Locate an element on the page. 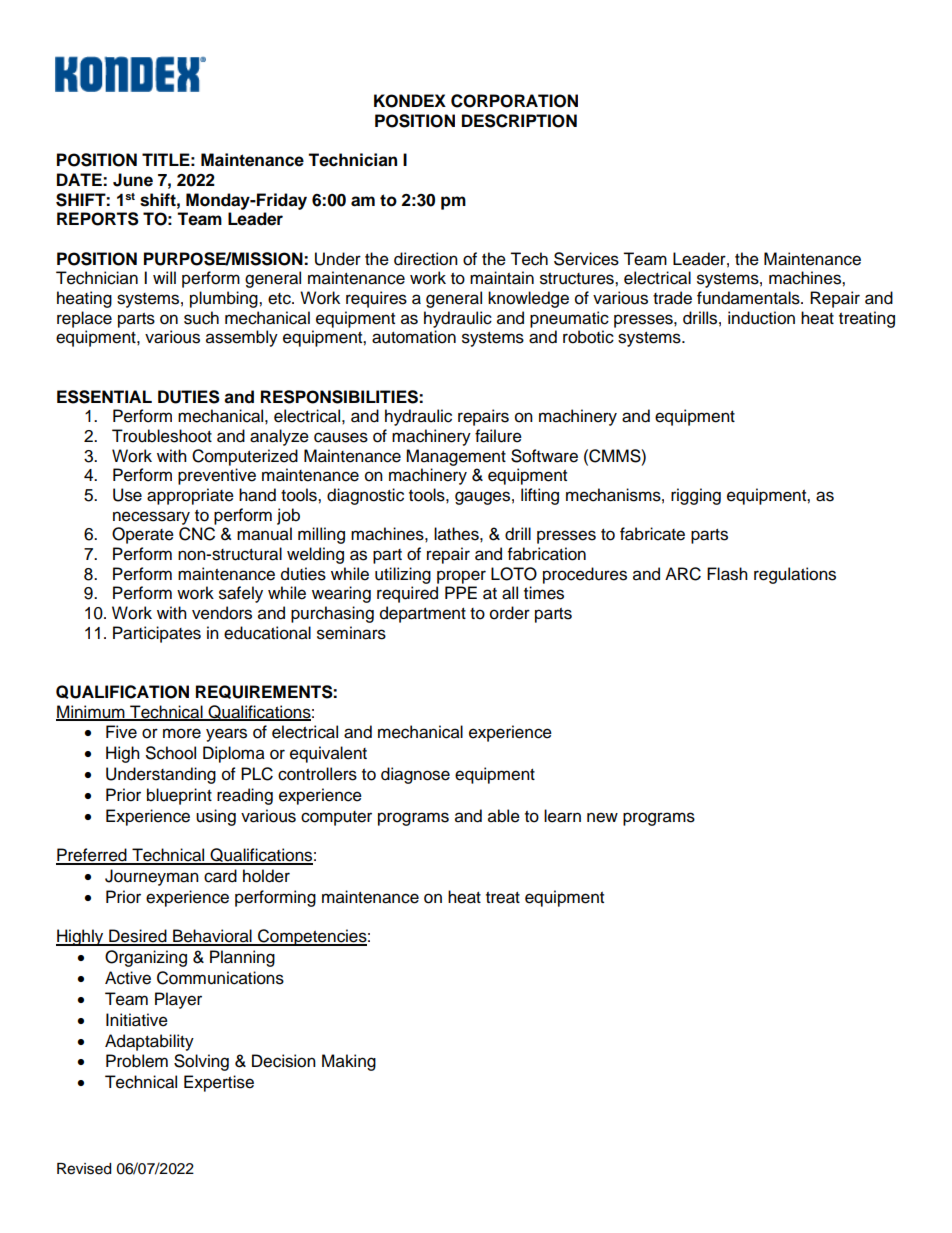 This image has height=1233, width=952. CORPORATION is located at coordinates (514, 101).
